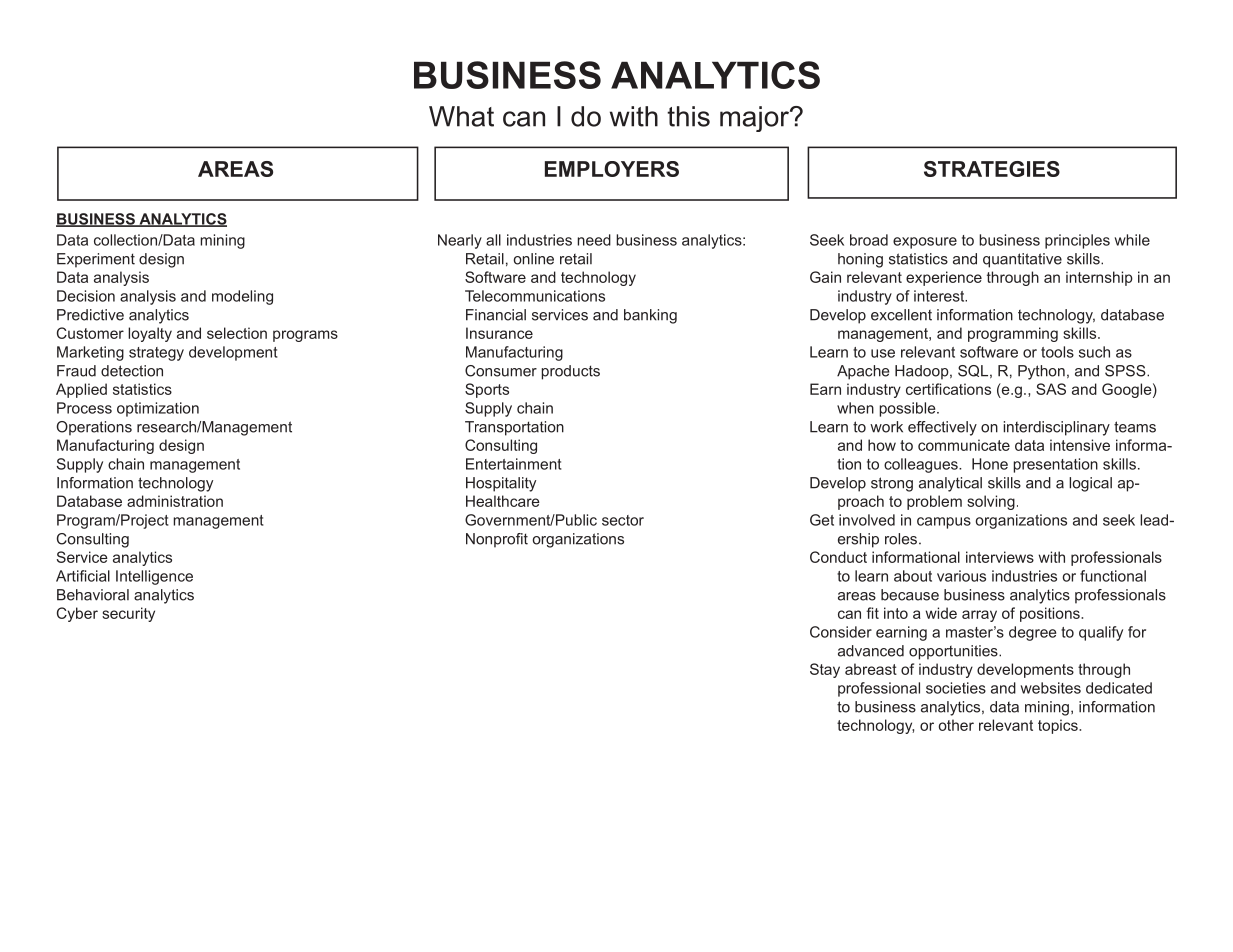 The height and width of the image is (952, 1233). Describe the element at coordinates (755, 119) in the image. I see `major` at that location.
